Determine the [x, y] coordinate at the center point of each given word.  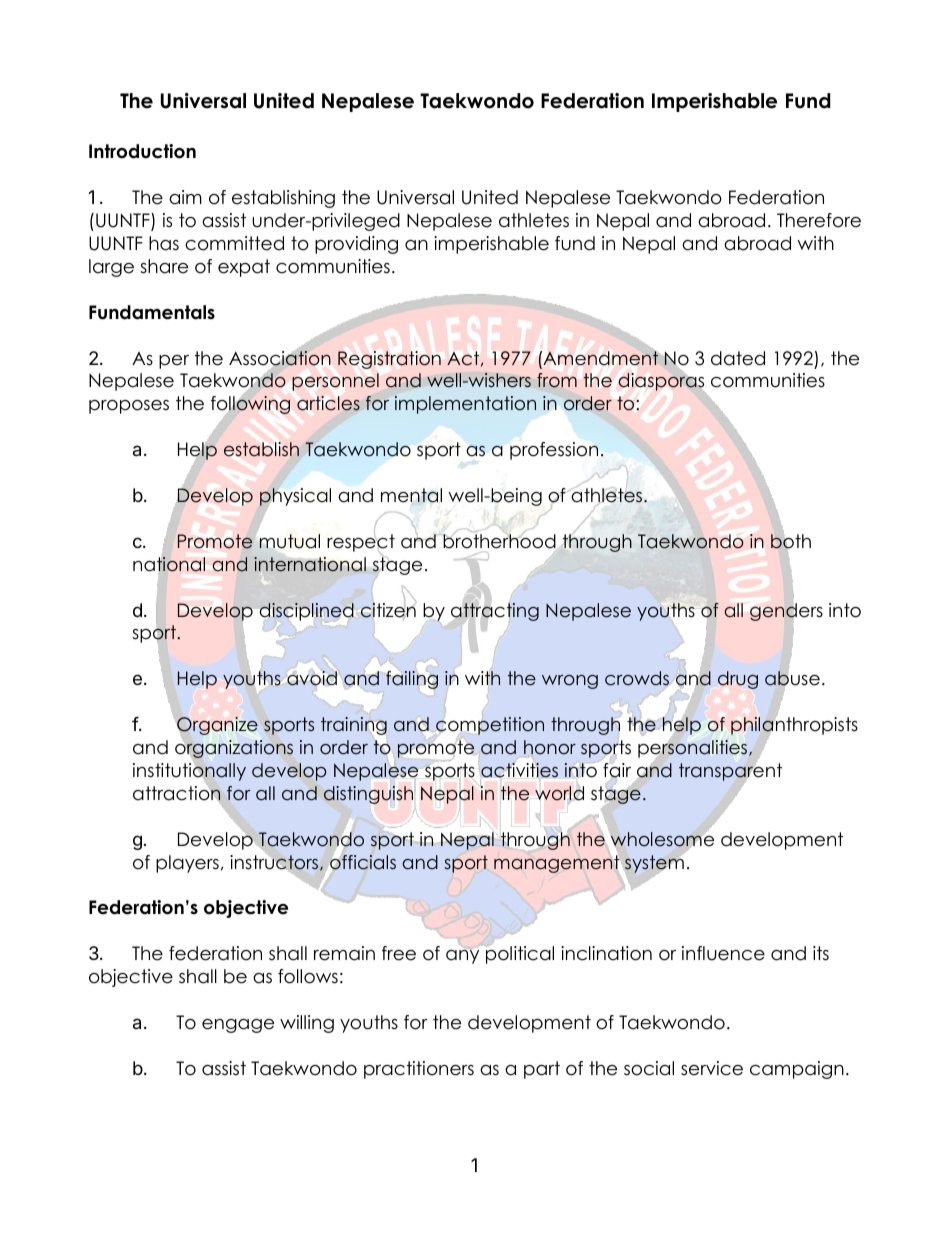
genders [786, 612]
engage [238, 1026]
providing [356, 245]
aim [185, 197]
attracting [495, 612]
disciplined [307, 612]
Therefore [819, 220]
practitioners [419, 1070]
